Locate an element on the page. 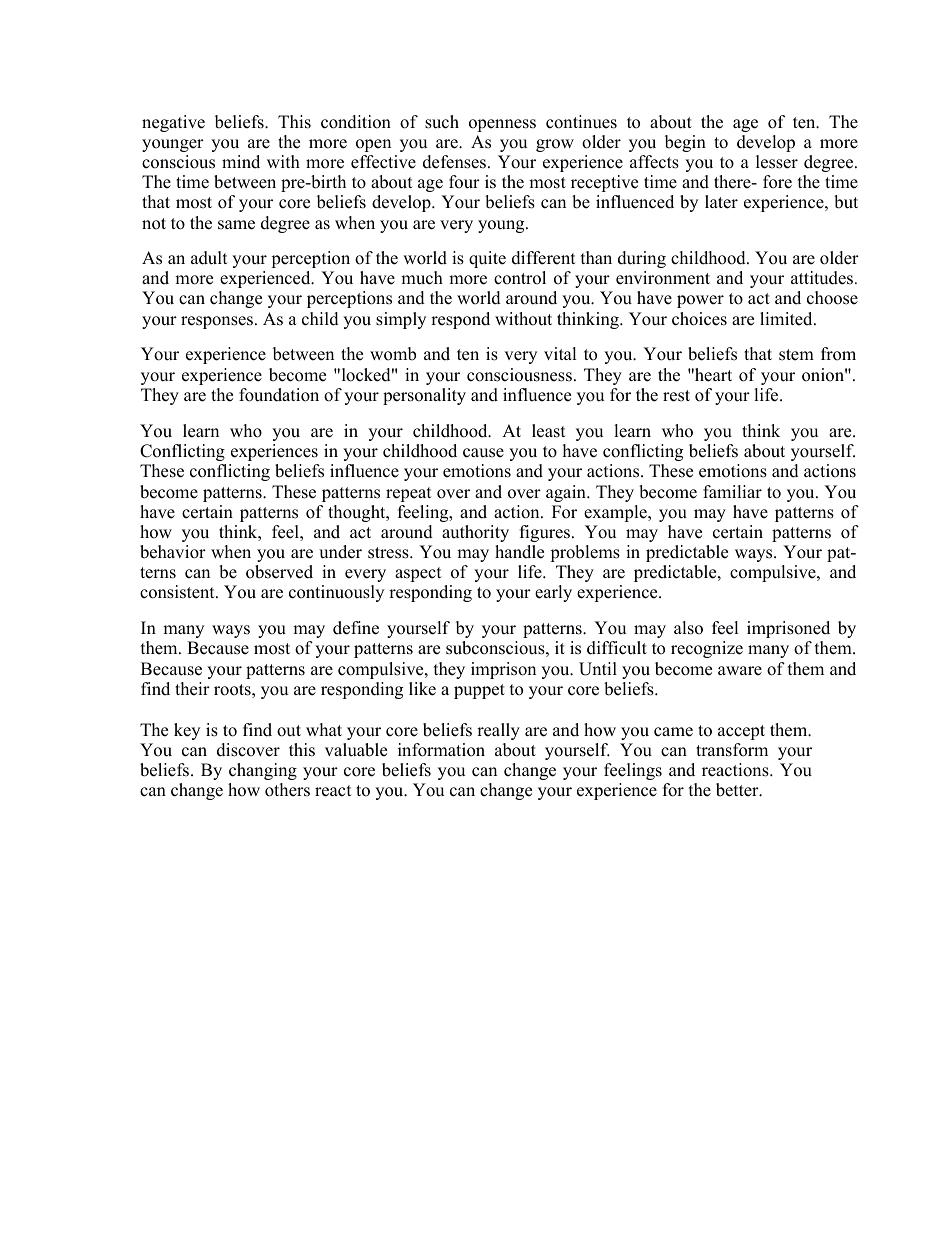 Image resolution: width=952 pixels, height=1233 pixels. transform is located at coordinates (732, 750).
